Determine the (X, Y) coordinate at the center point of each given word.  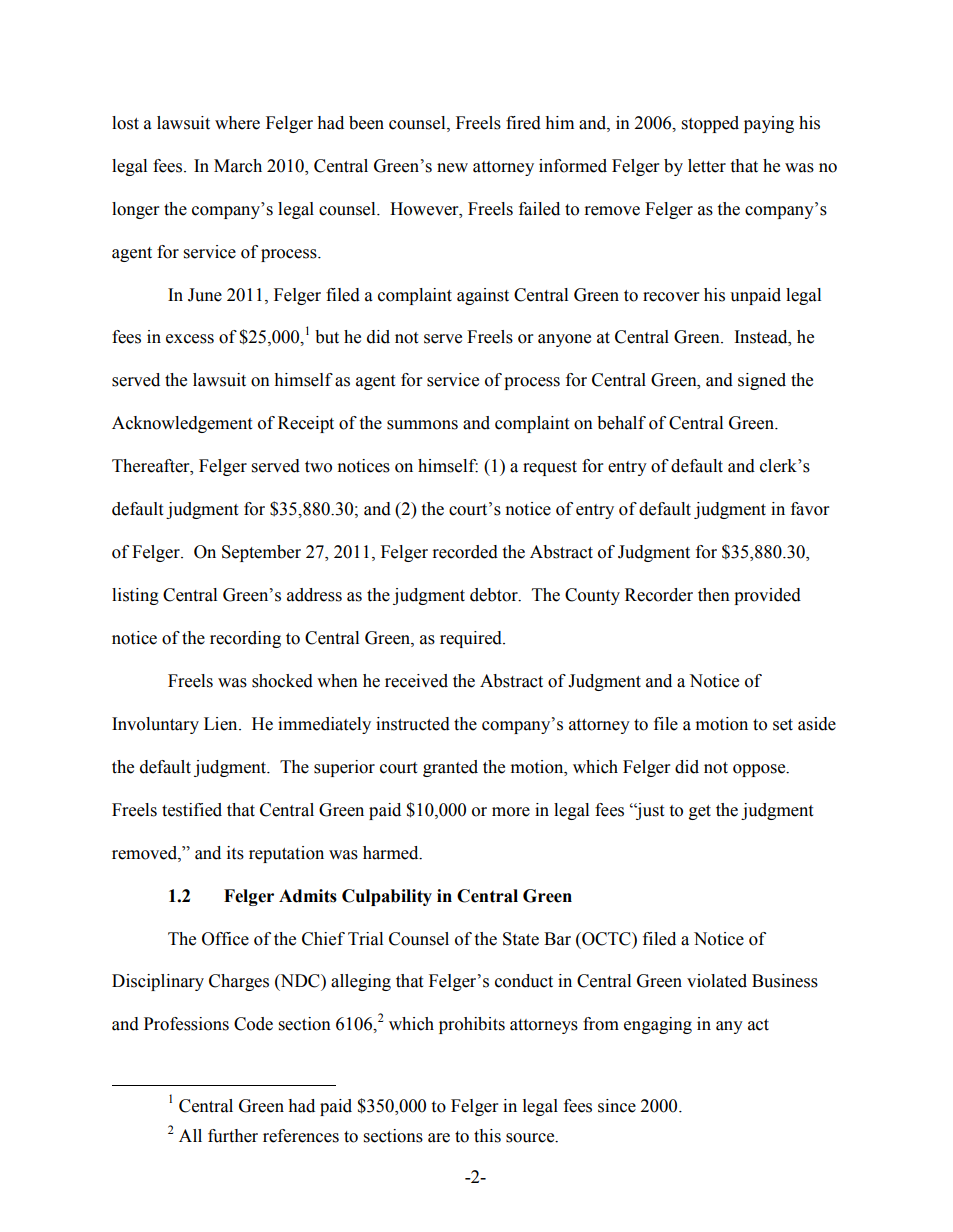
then (714, 595)
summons (422, 425)
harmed (392, 853)
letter (707, 166)
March (238, 166)
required (472, 639)
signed (762, 381)
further (233, 1136)
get (700, 812)
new (452, 168)
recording (245, 639)
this (487, 1136)
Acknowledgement (182, 424)
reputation (286, 854)
